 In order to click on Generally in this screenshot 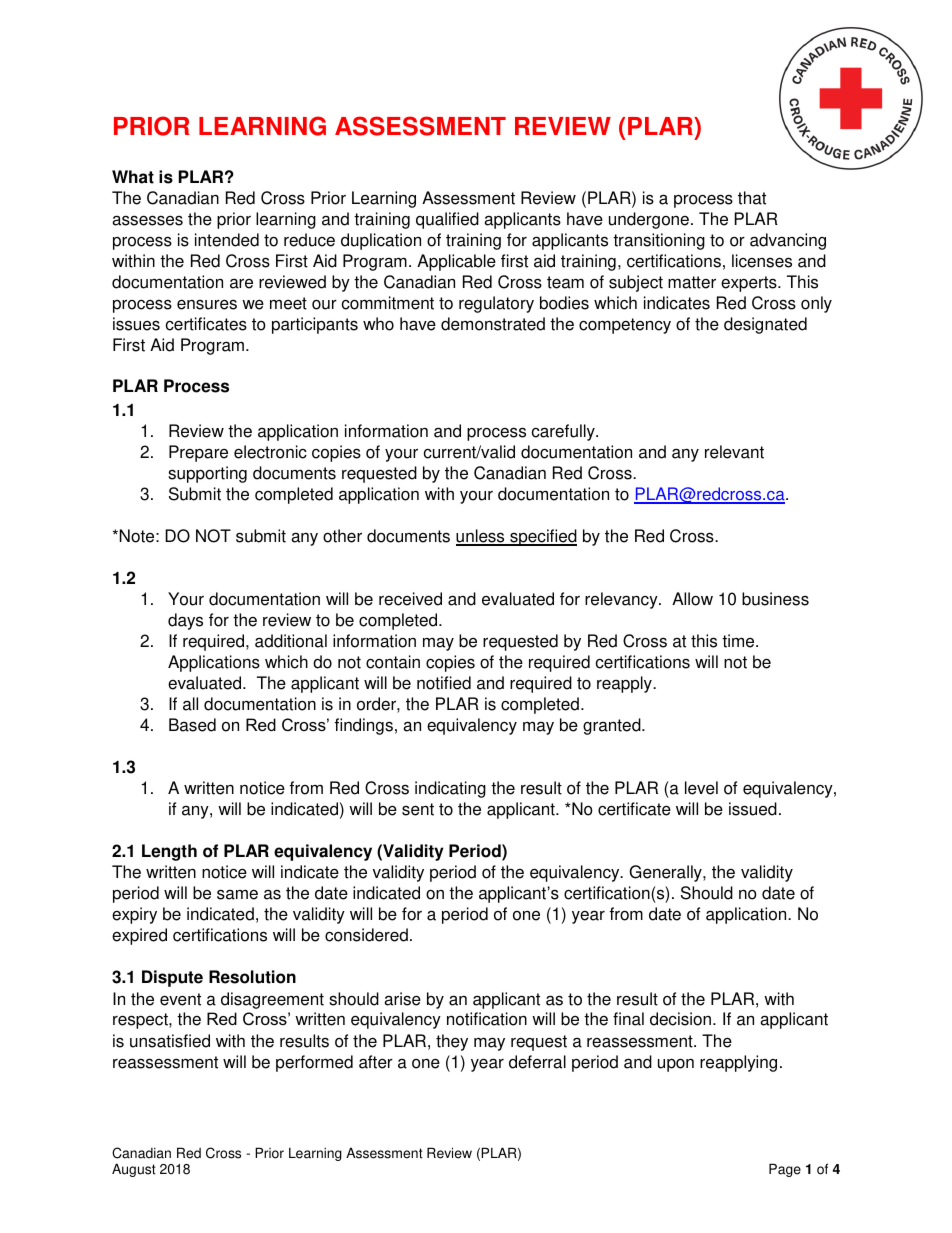, I will do `click(666, 873)`.
